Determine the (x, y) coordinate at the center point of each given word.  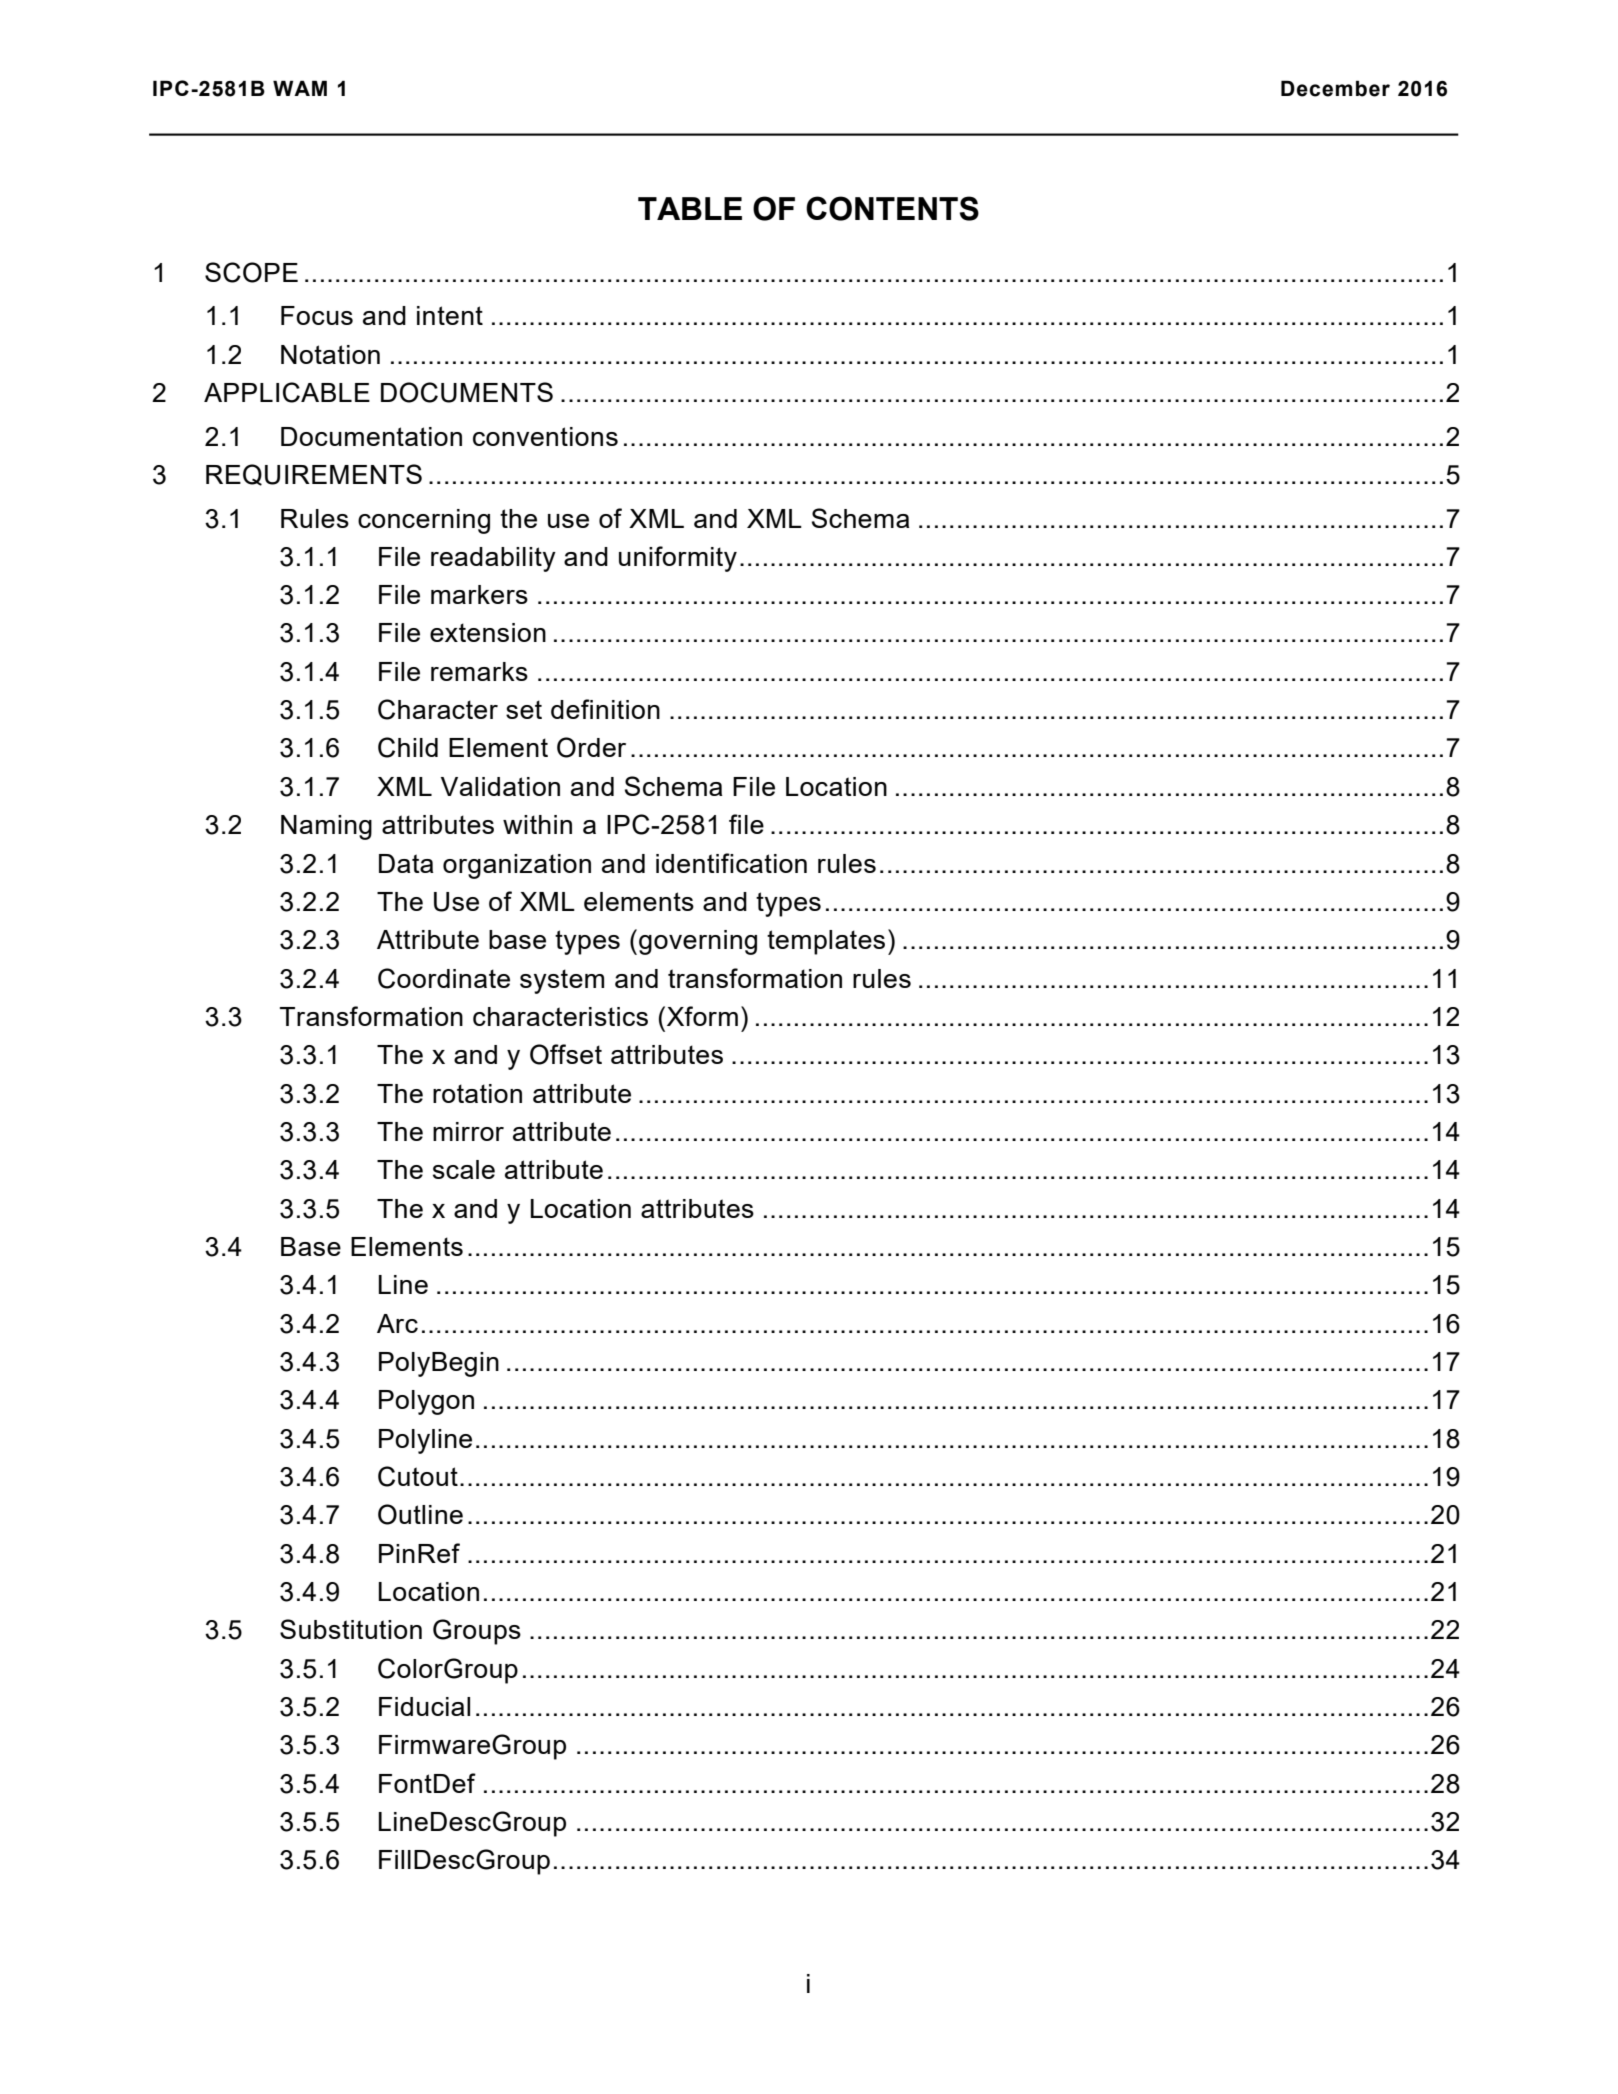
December (1335, 88)
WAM (300, 88)
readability (493, 559)
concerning (424, 521)
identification (731, 863)
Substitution (351, 1629)
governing (698, 942)
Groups (477, 1632)
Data (406, 863)
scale (464, 1169)
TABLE (690, 208)
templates (826, 942)
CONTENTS (892, 208)
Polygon (426, 1402)
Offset (566, 1054)
